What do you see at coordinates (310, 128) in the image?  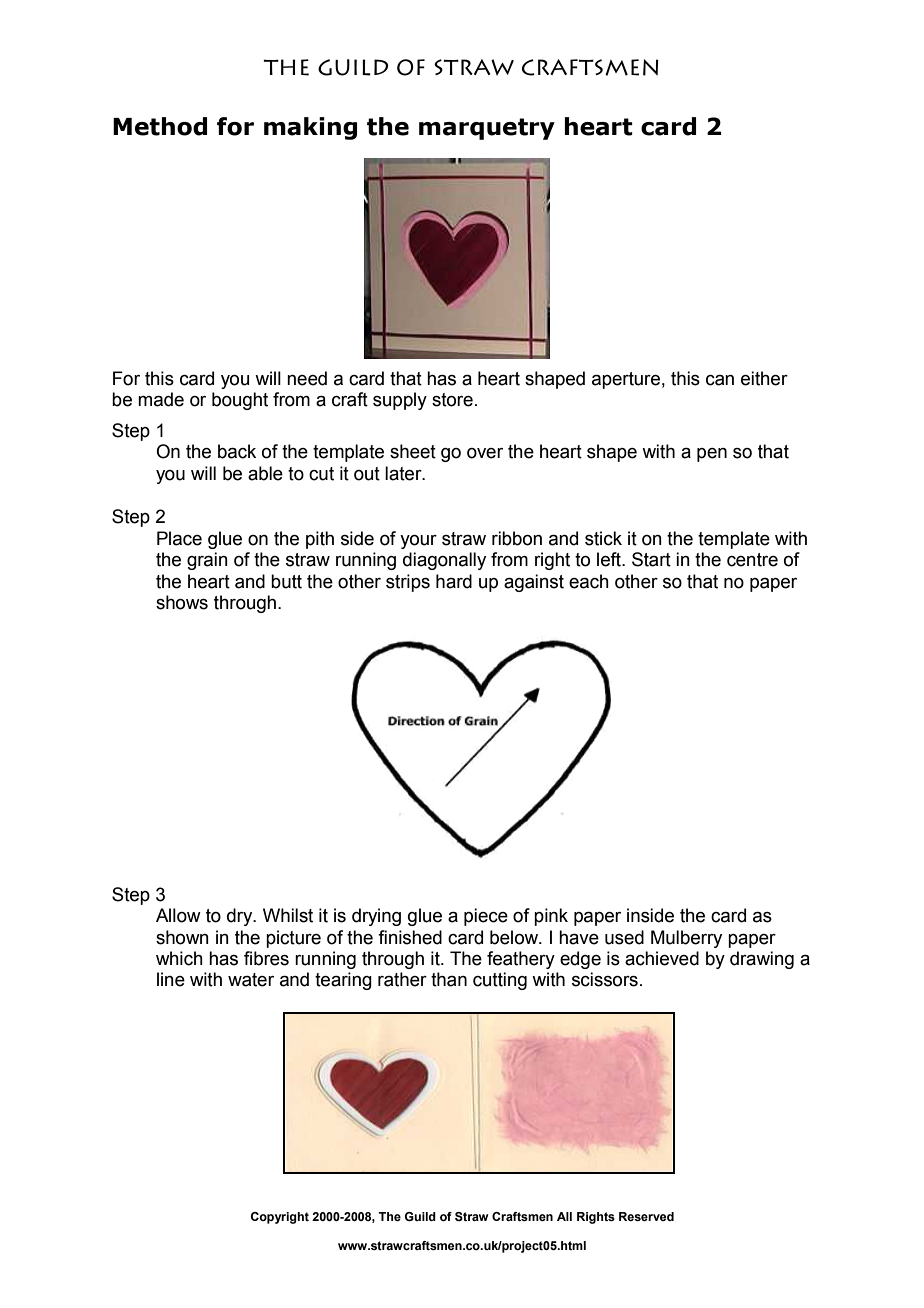 I see `making` at bounding box center [310, 128].
